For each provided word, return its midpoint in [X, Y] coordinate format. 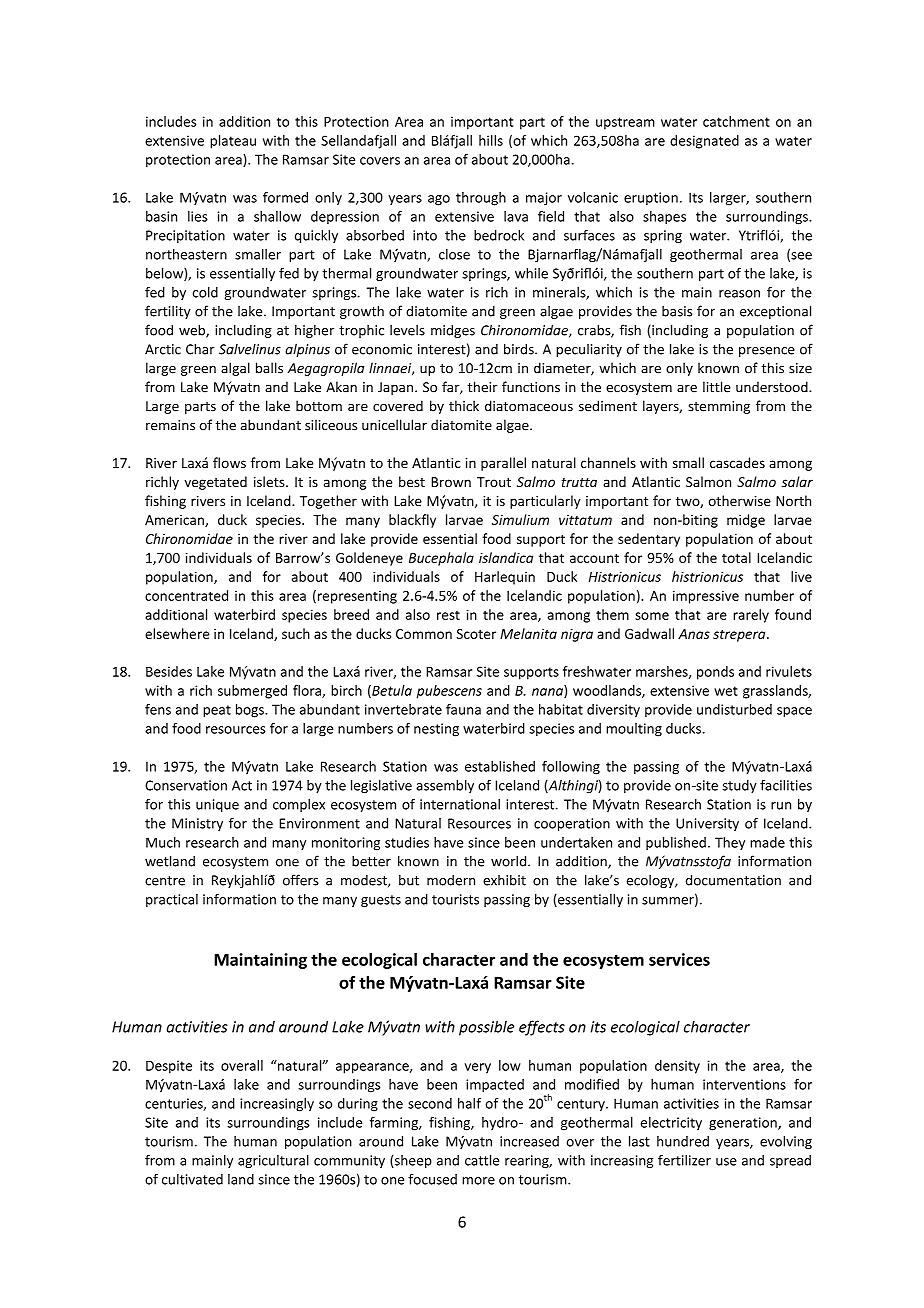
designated [704, 142]
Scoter [476, 634]
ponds [715, 673]
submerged [252, 692]
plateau [233, 142]
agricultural [273, 1161]
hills [491, 140]
